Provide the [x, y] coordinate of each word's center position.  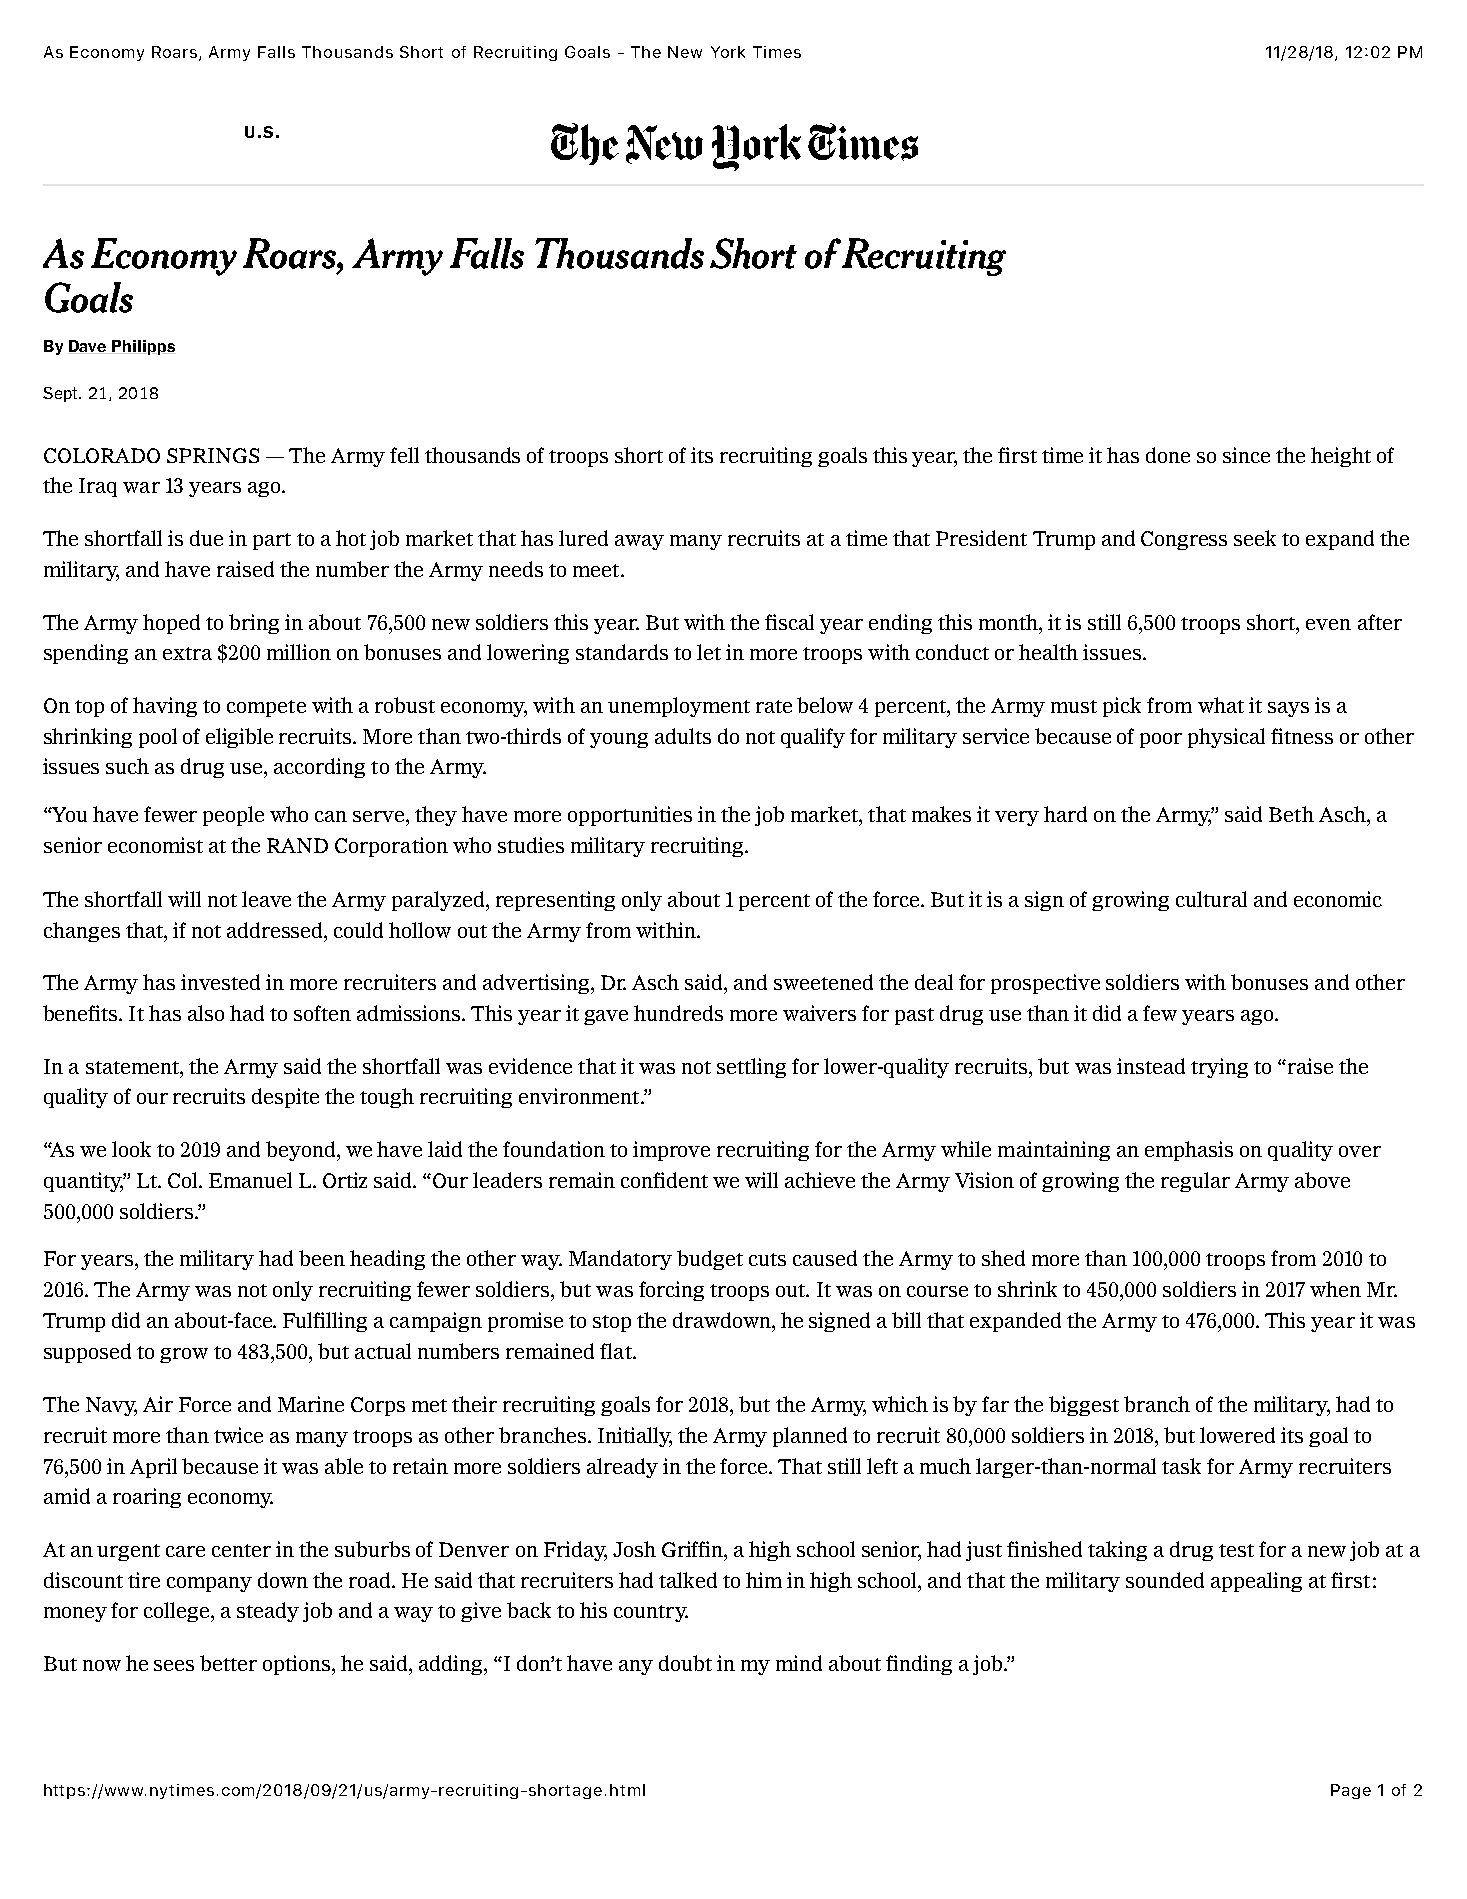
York [728, 52]
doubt [685, 1663]
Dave [88, 347]
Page [1351, 1791]
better [228, 1663]
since [1246, 455]
